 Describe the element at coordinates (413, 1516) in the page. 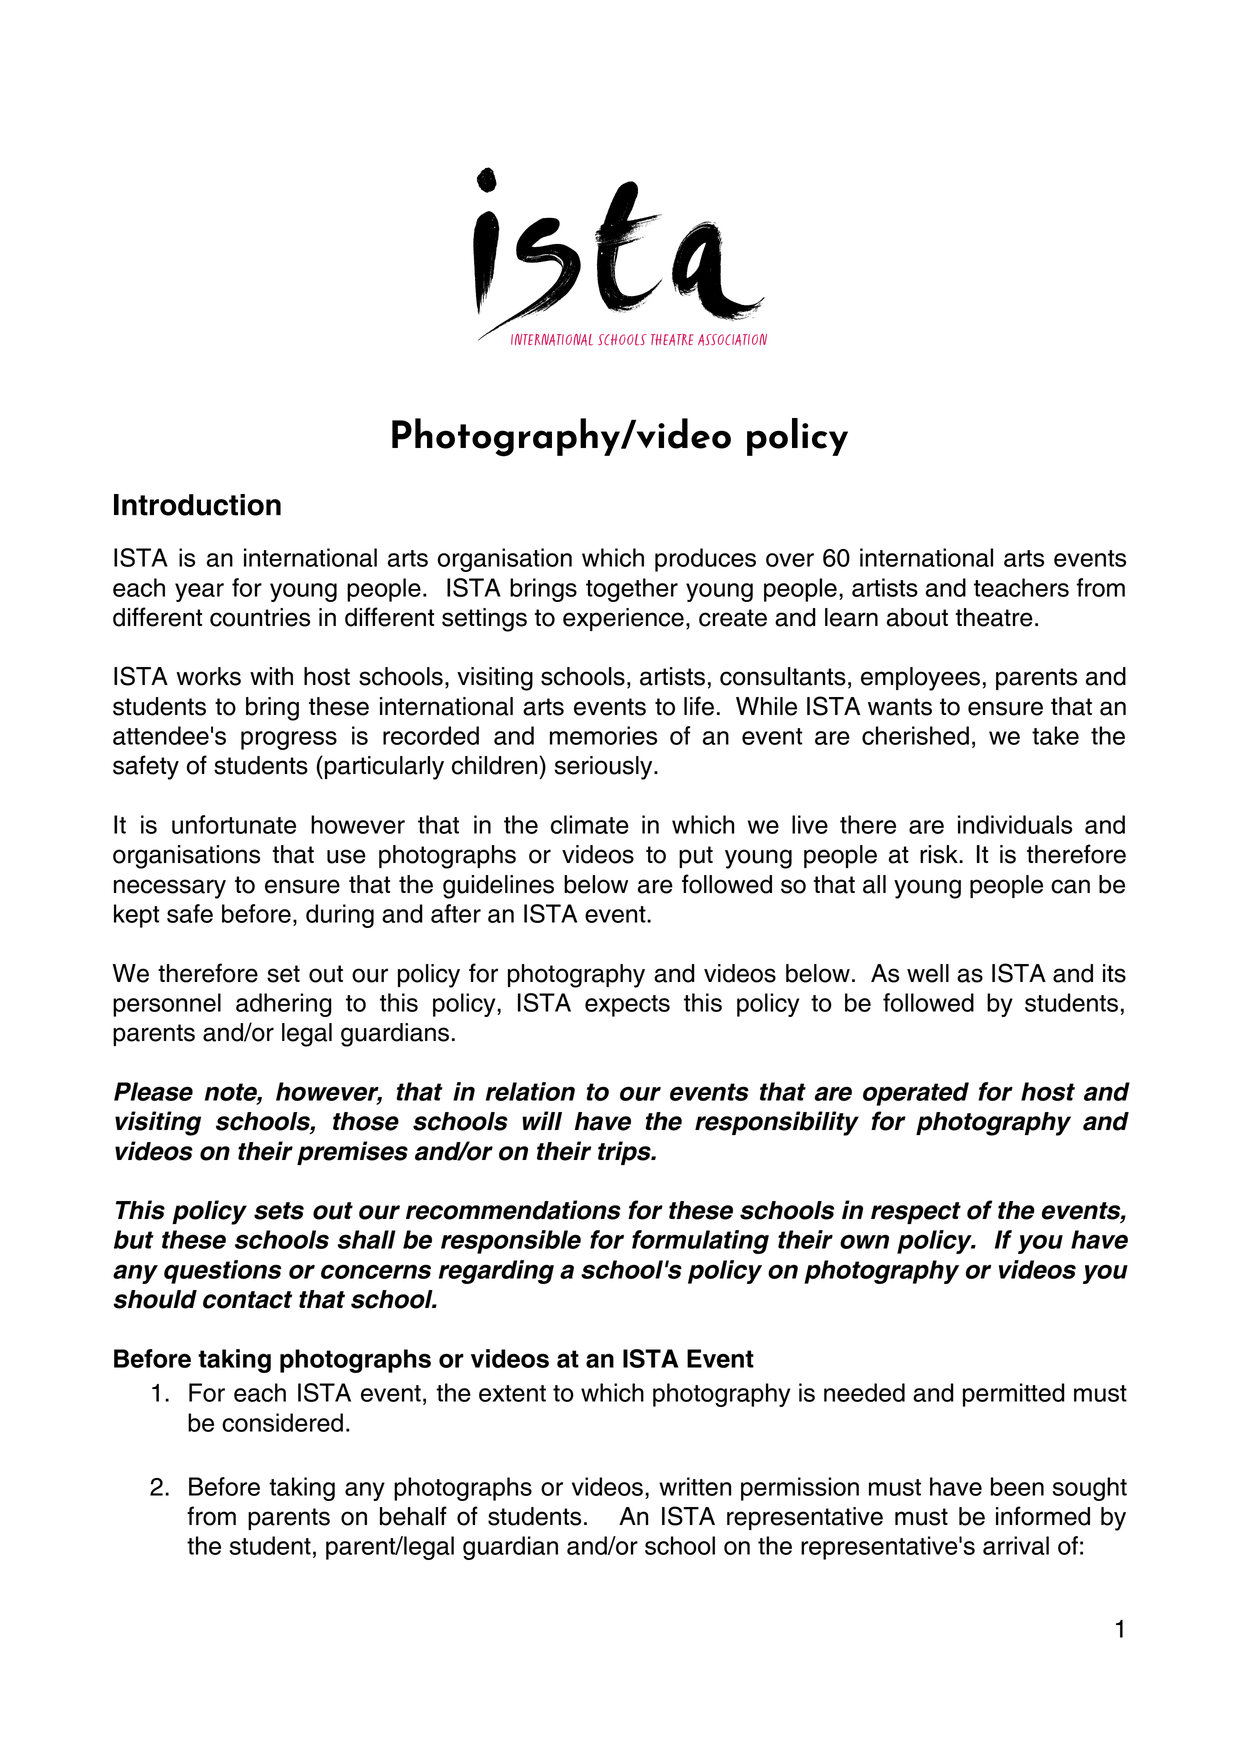

I see `behalf` at that location.
